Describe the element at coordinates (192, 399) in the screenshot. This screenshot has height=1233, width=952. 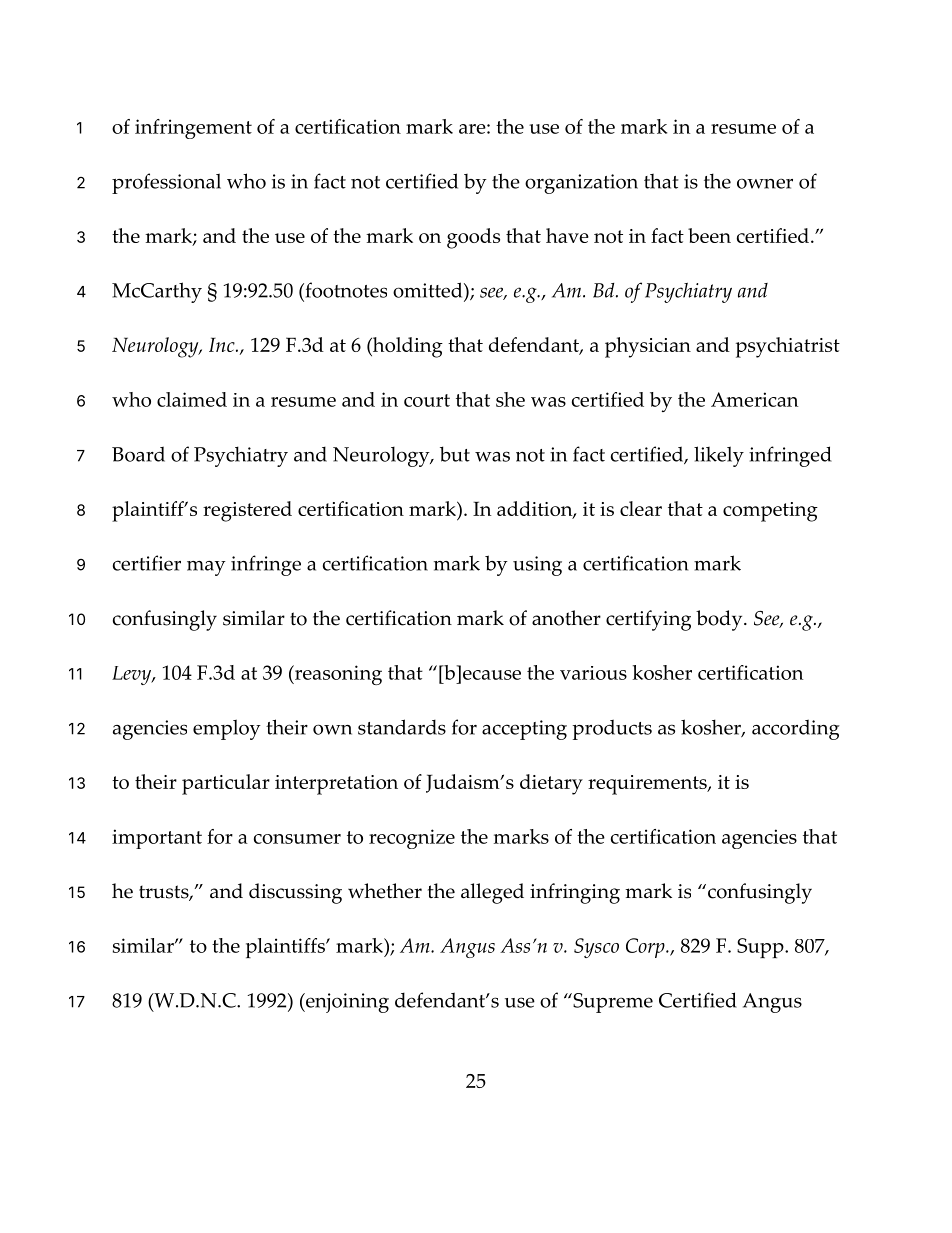
I see `claimed` at that location.
